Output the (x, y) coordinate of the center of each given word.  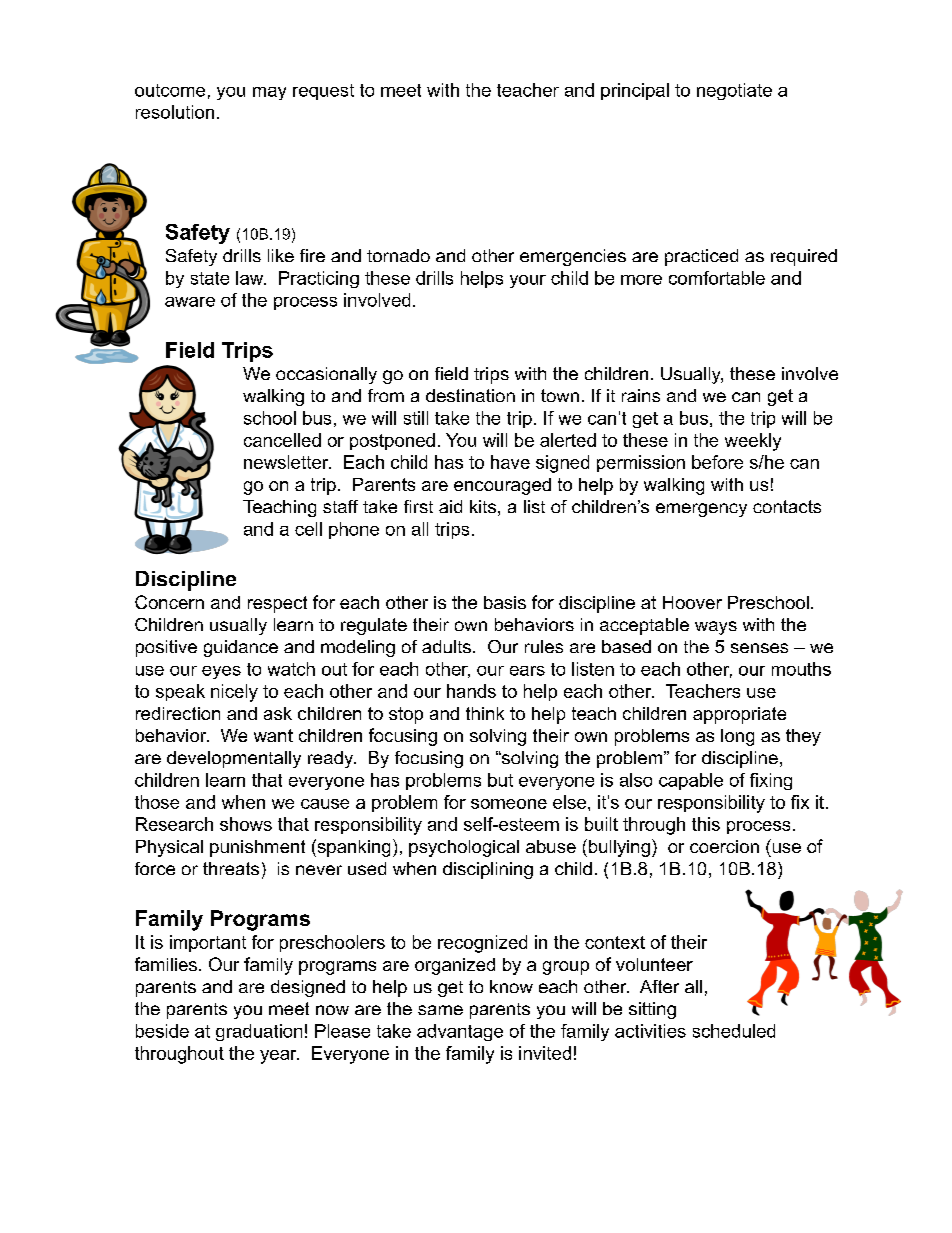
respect (277, 604)
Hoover (692, 602)
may (269, 93)
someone (509, 804)
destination (470, 395)
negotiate (734, 91)
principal (635, 91)
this (706, 824)
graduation (259, 1032)
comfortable (717, 278)
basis (505, 602)
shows (246, 824)
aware (190, 302)
